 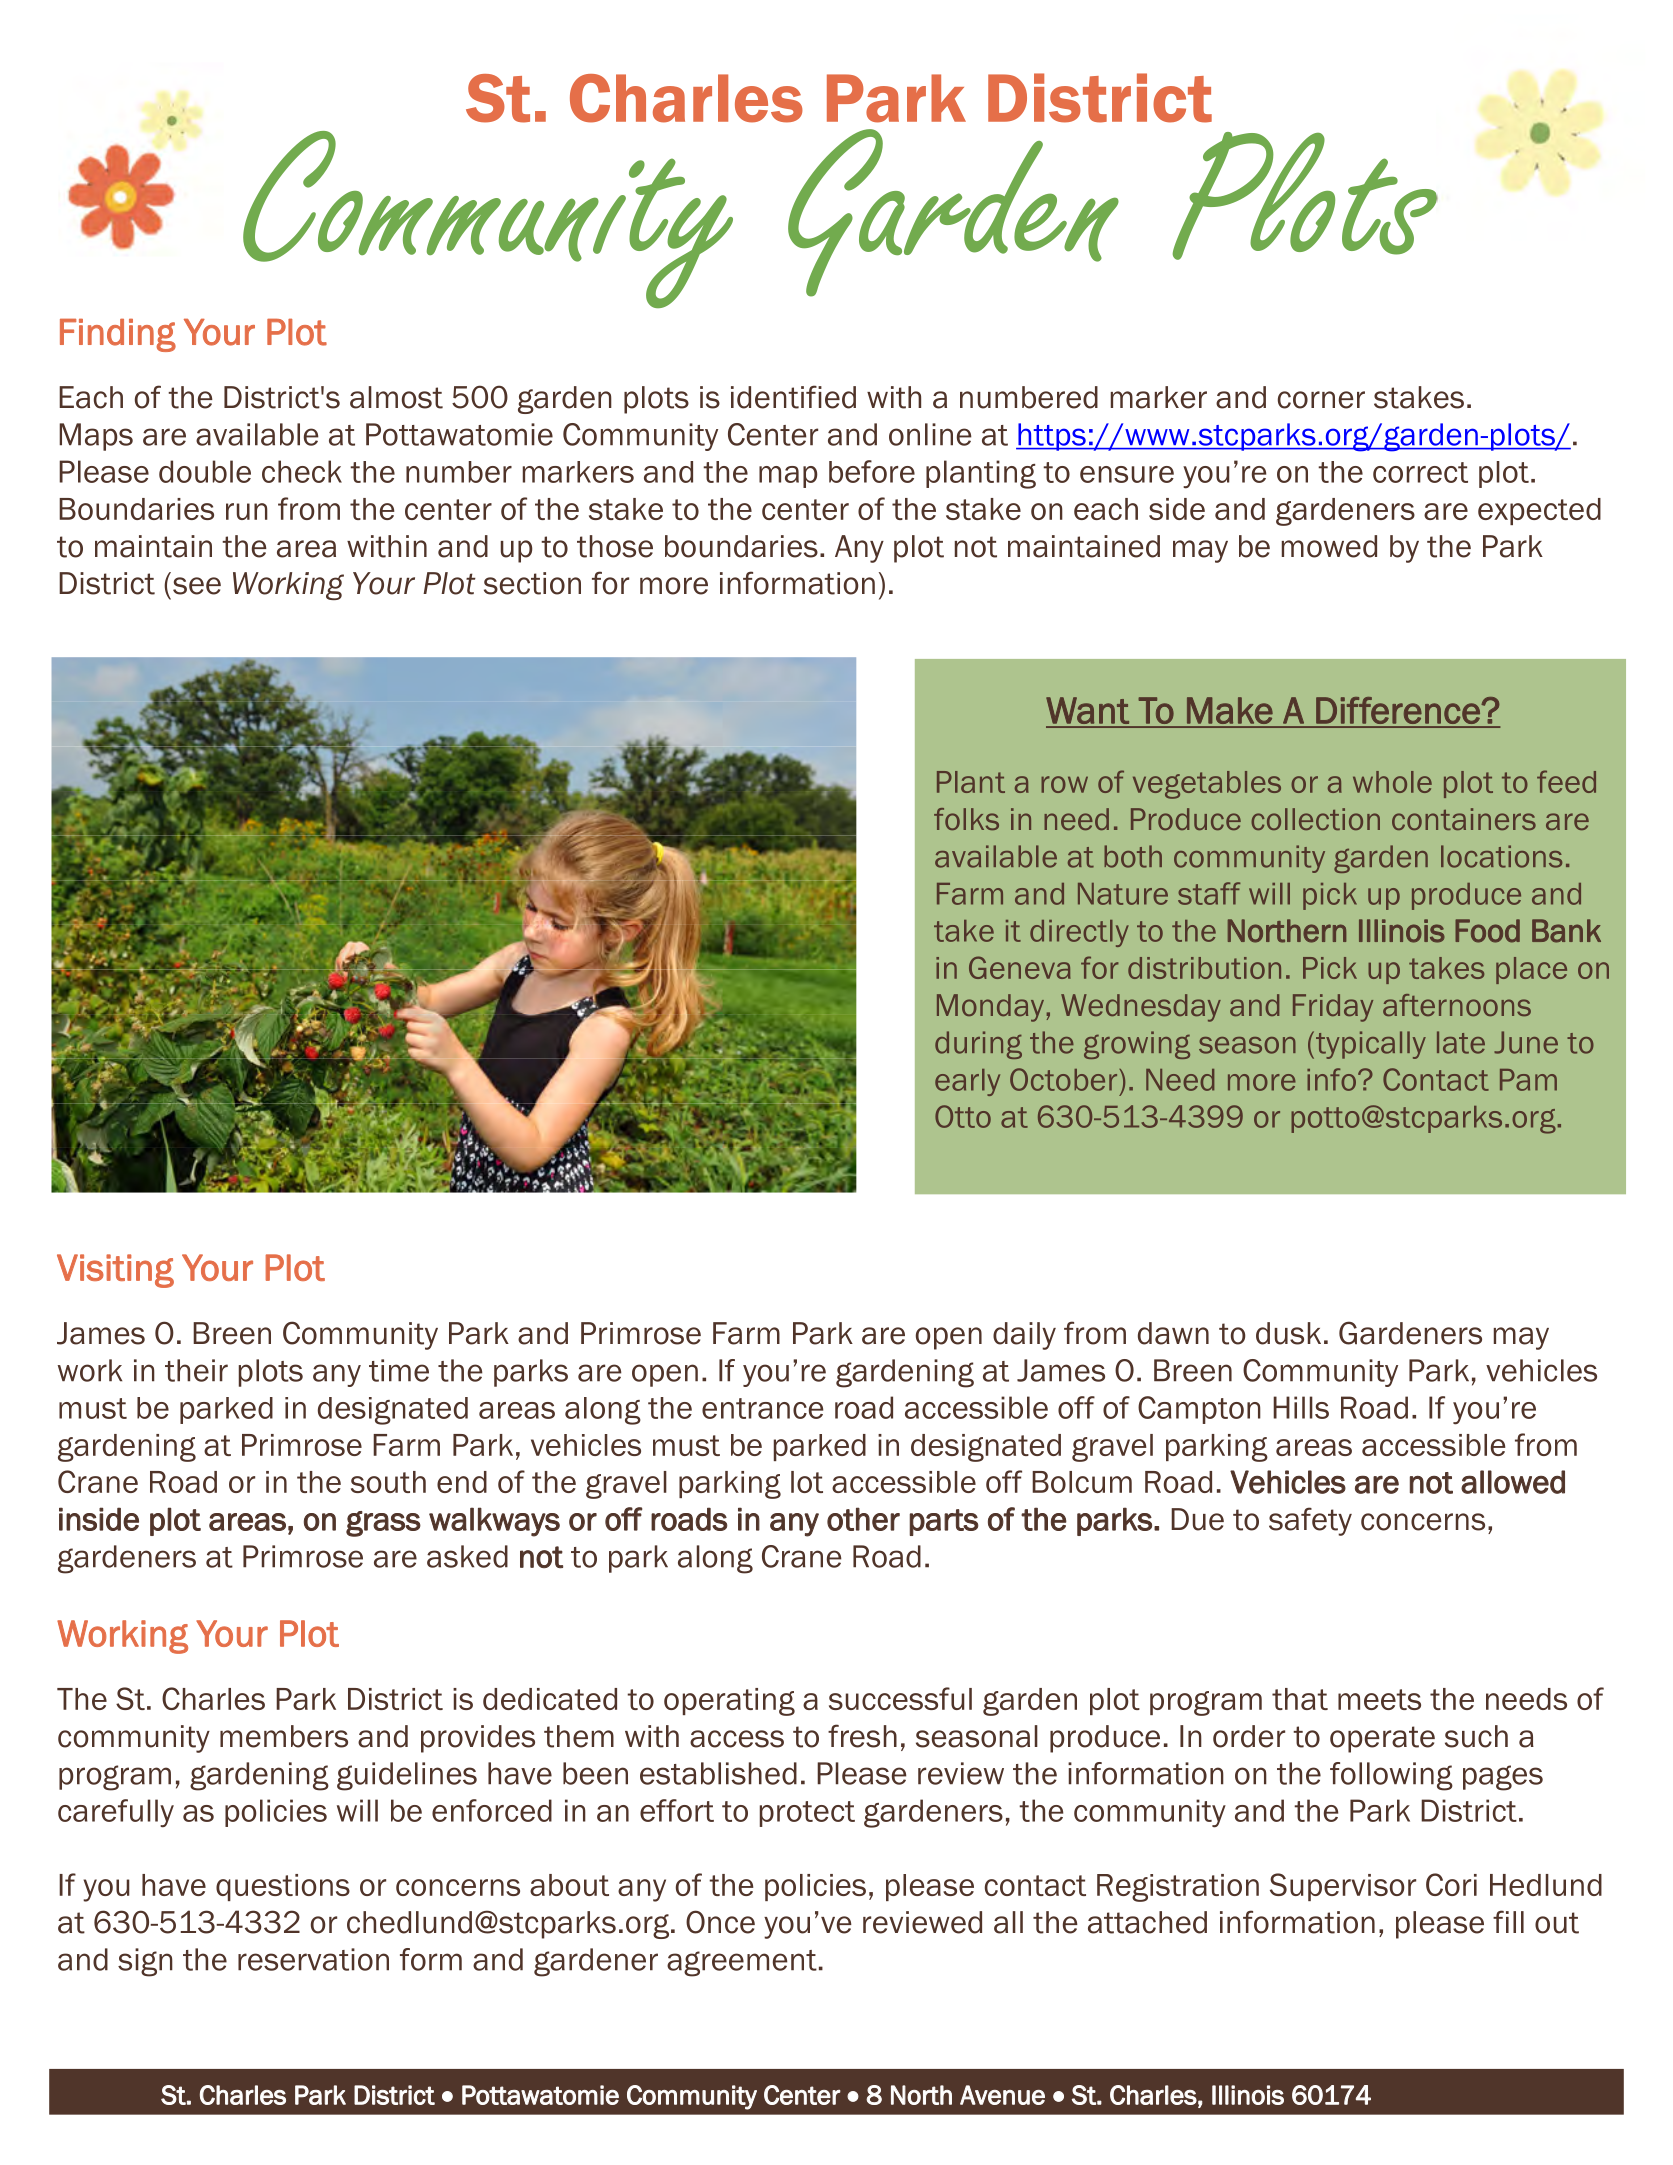 I want to click on safety, so click(x=1310, y=1521).
